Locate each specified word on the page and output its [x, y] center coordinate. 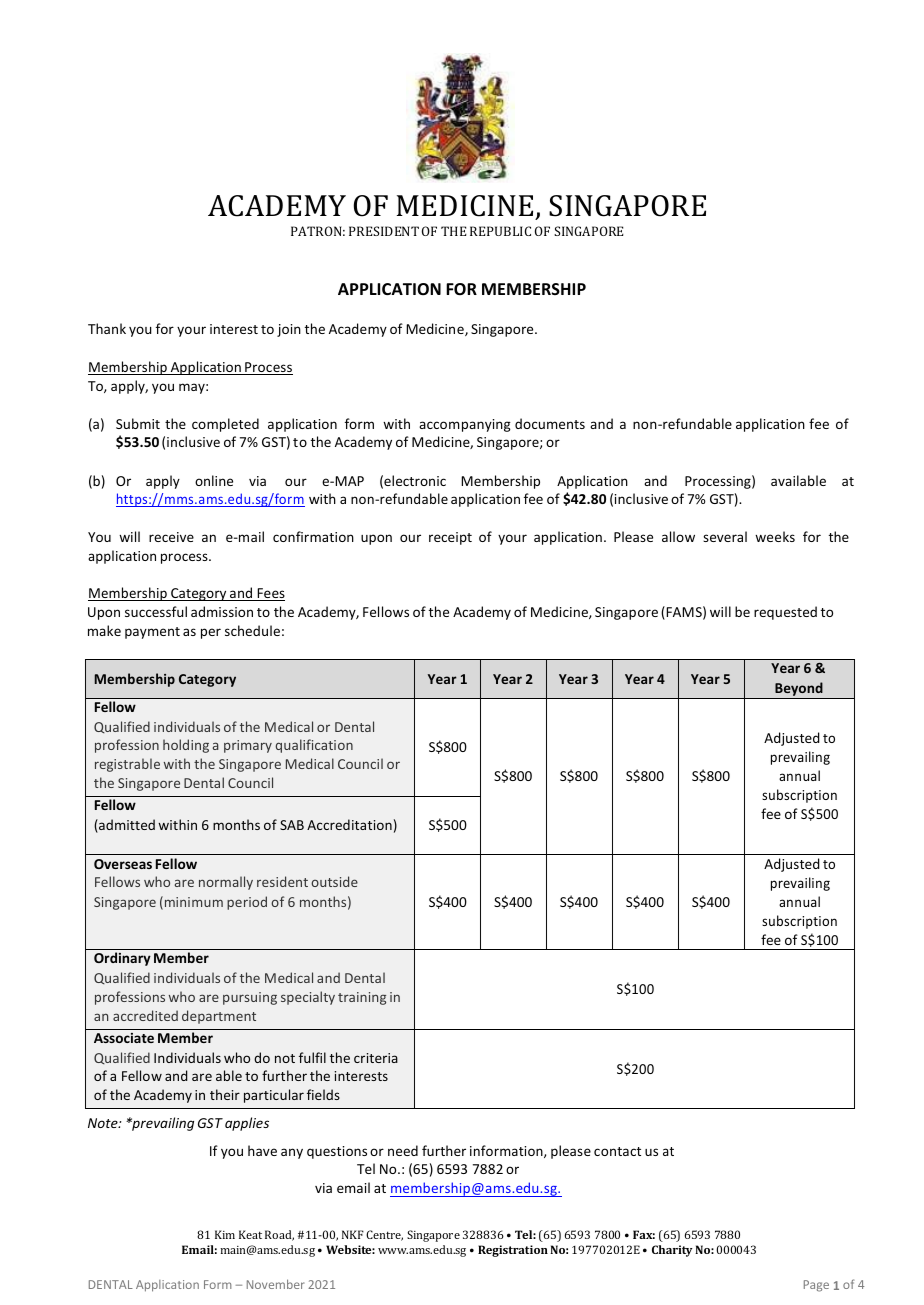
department [219, 1017]
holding [186, 746]
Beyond [799, 690]
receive [171, 537]
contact [617, 1151]
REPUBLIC [500, 231]
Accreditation [349, 824]
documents [550, 423]
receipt [450, 538]
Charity [672, 1251]
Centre [384, 1235]
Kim [225, 1234]
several [725, 536]
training [362, 998]
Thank [107, 328]
